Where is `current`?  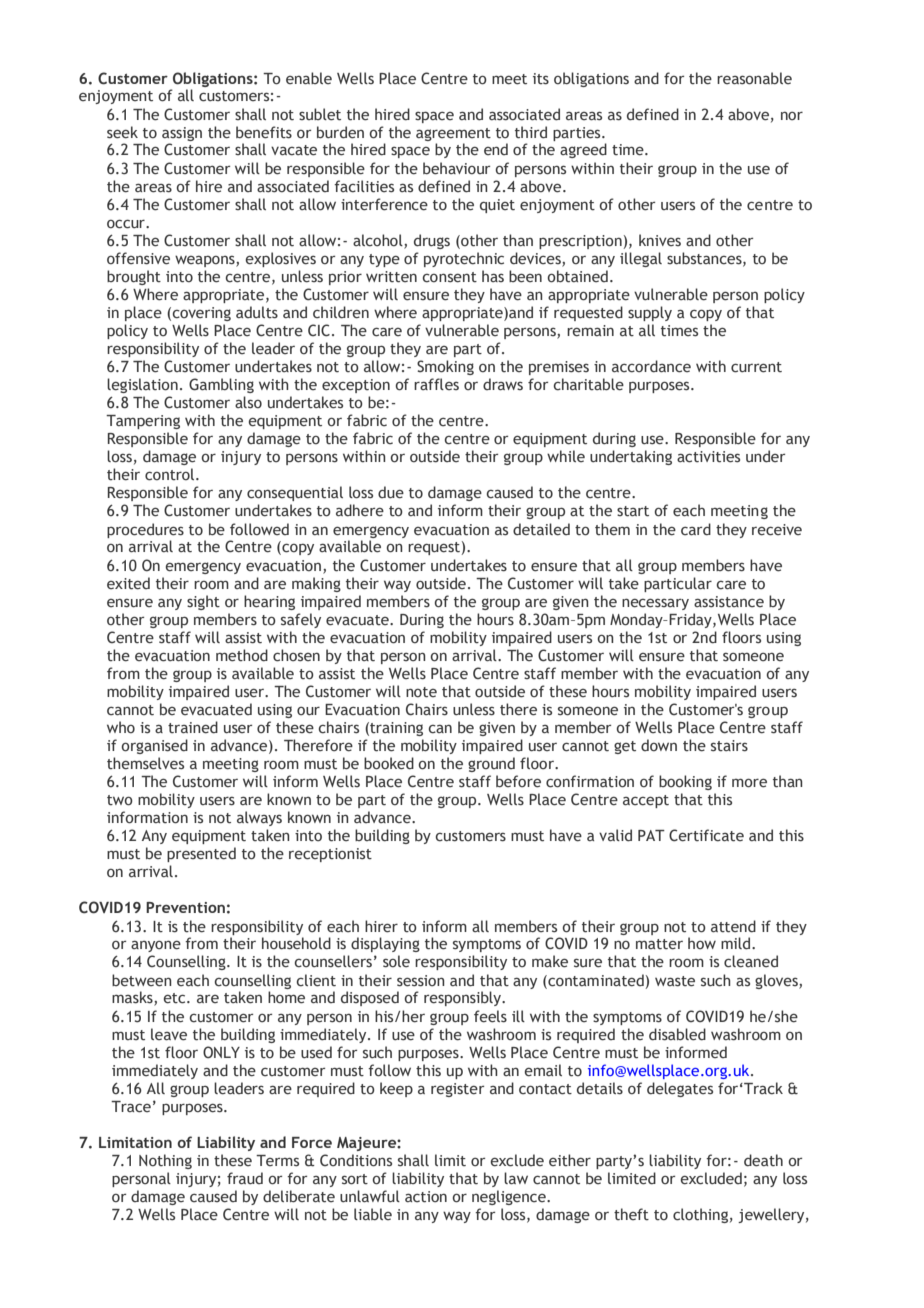 current is located at coordinates (756, 367).
